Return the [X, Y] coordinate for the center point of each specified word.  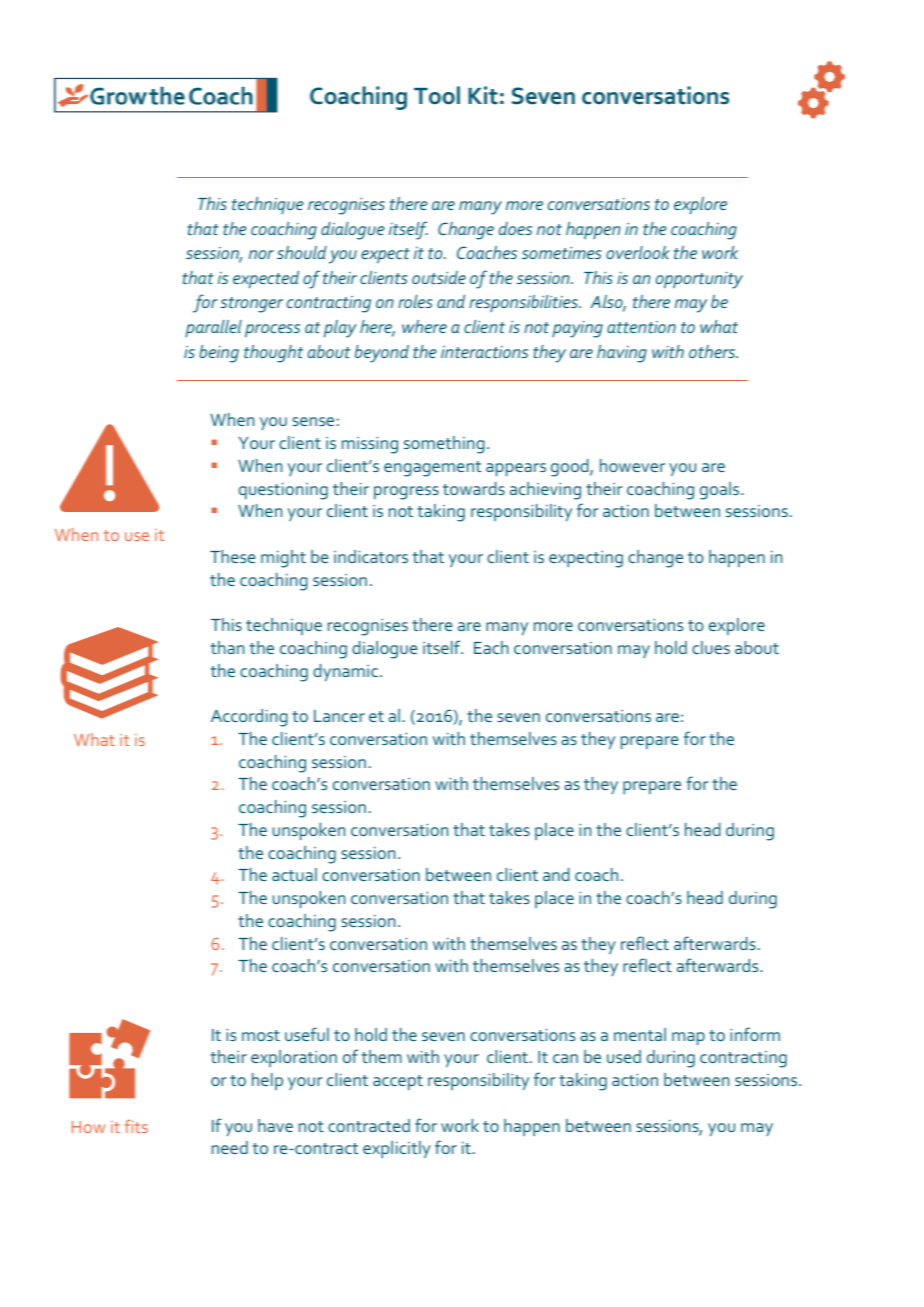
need [230, 1147]
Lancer [339, 716]
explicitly [397, 1149]
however [632, 465]
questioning [283, 491]
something [444, 445]
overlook [638, 252]
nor [261, 254]
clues [711, 647]
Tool [437, 95]
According [249, 718]
